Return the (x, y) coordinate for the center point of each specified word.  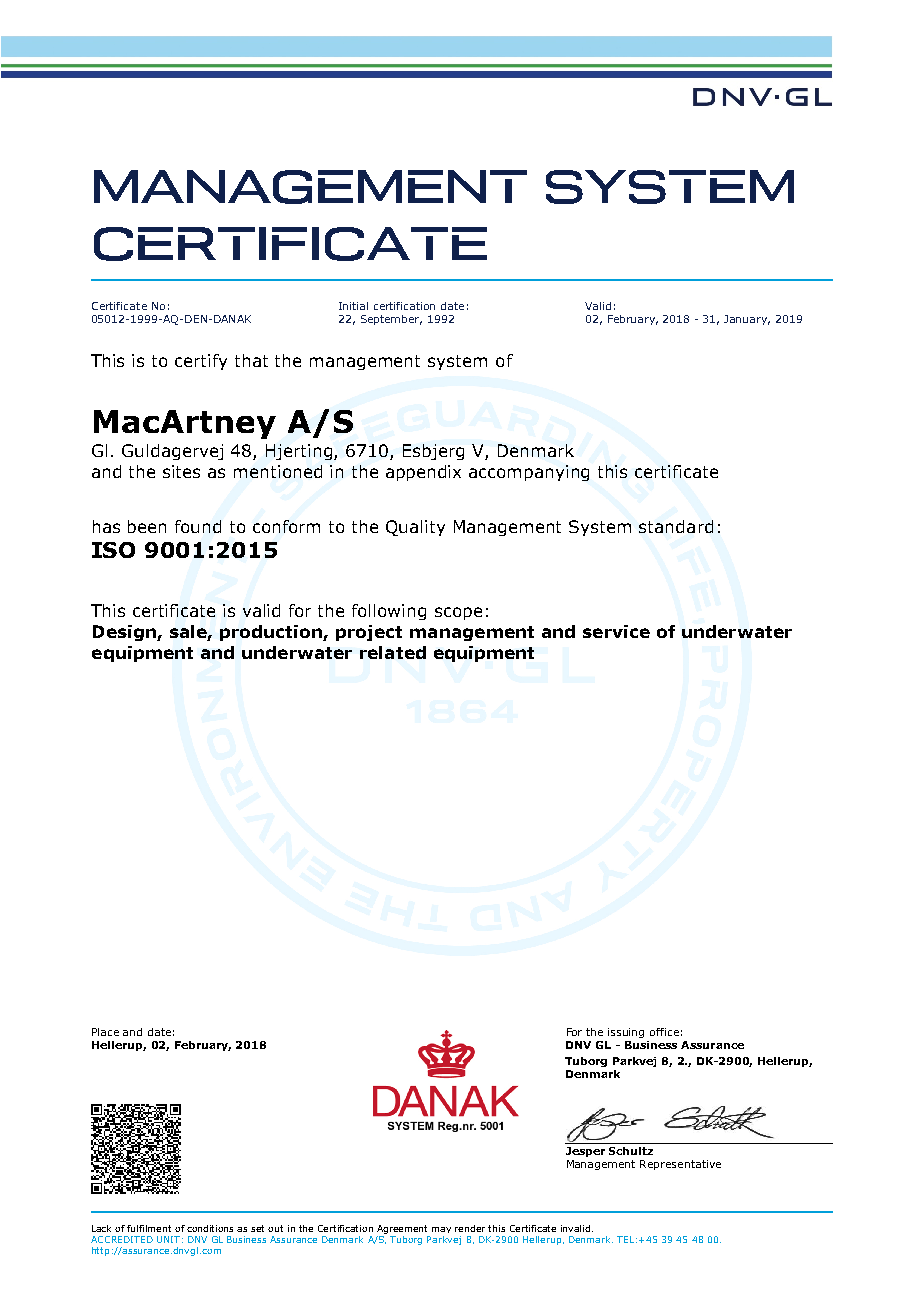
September (391, 320)
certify (201, 362)
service (616, 631)
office (664, 1032)
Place (105, 1032)
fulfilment (149, 1228)
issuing (626, 1033)
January (747, 320)
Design (125, 633)
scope (458, 613)
